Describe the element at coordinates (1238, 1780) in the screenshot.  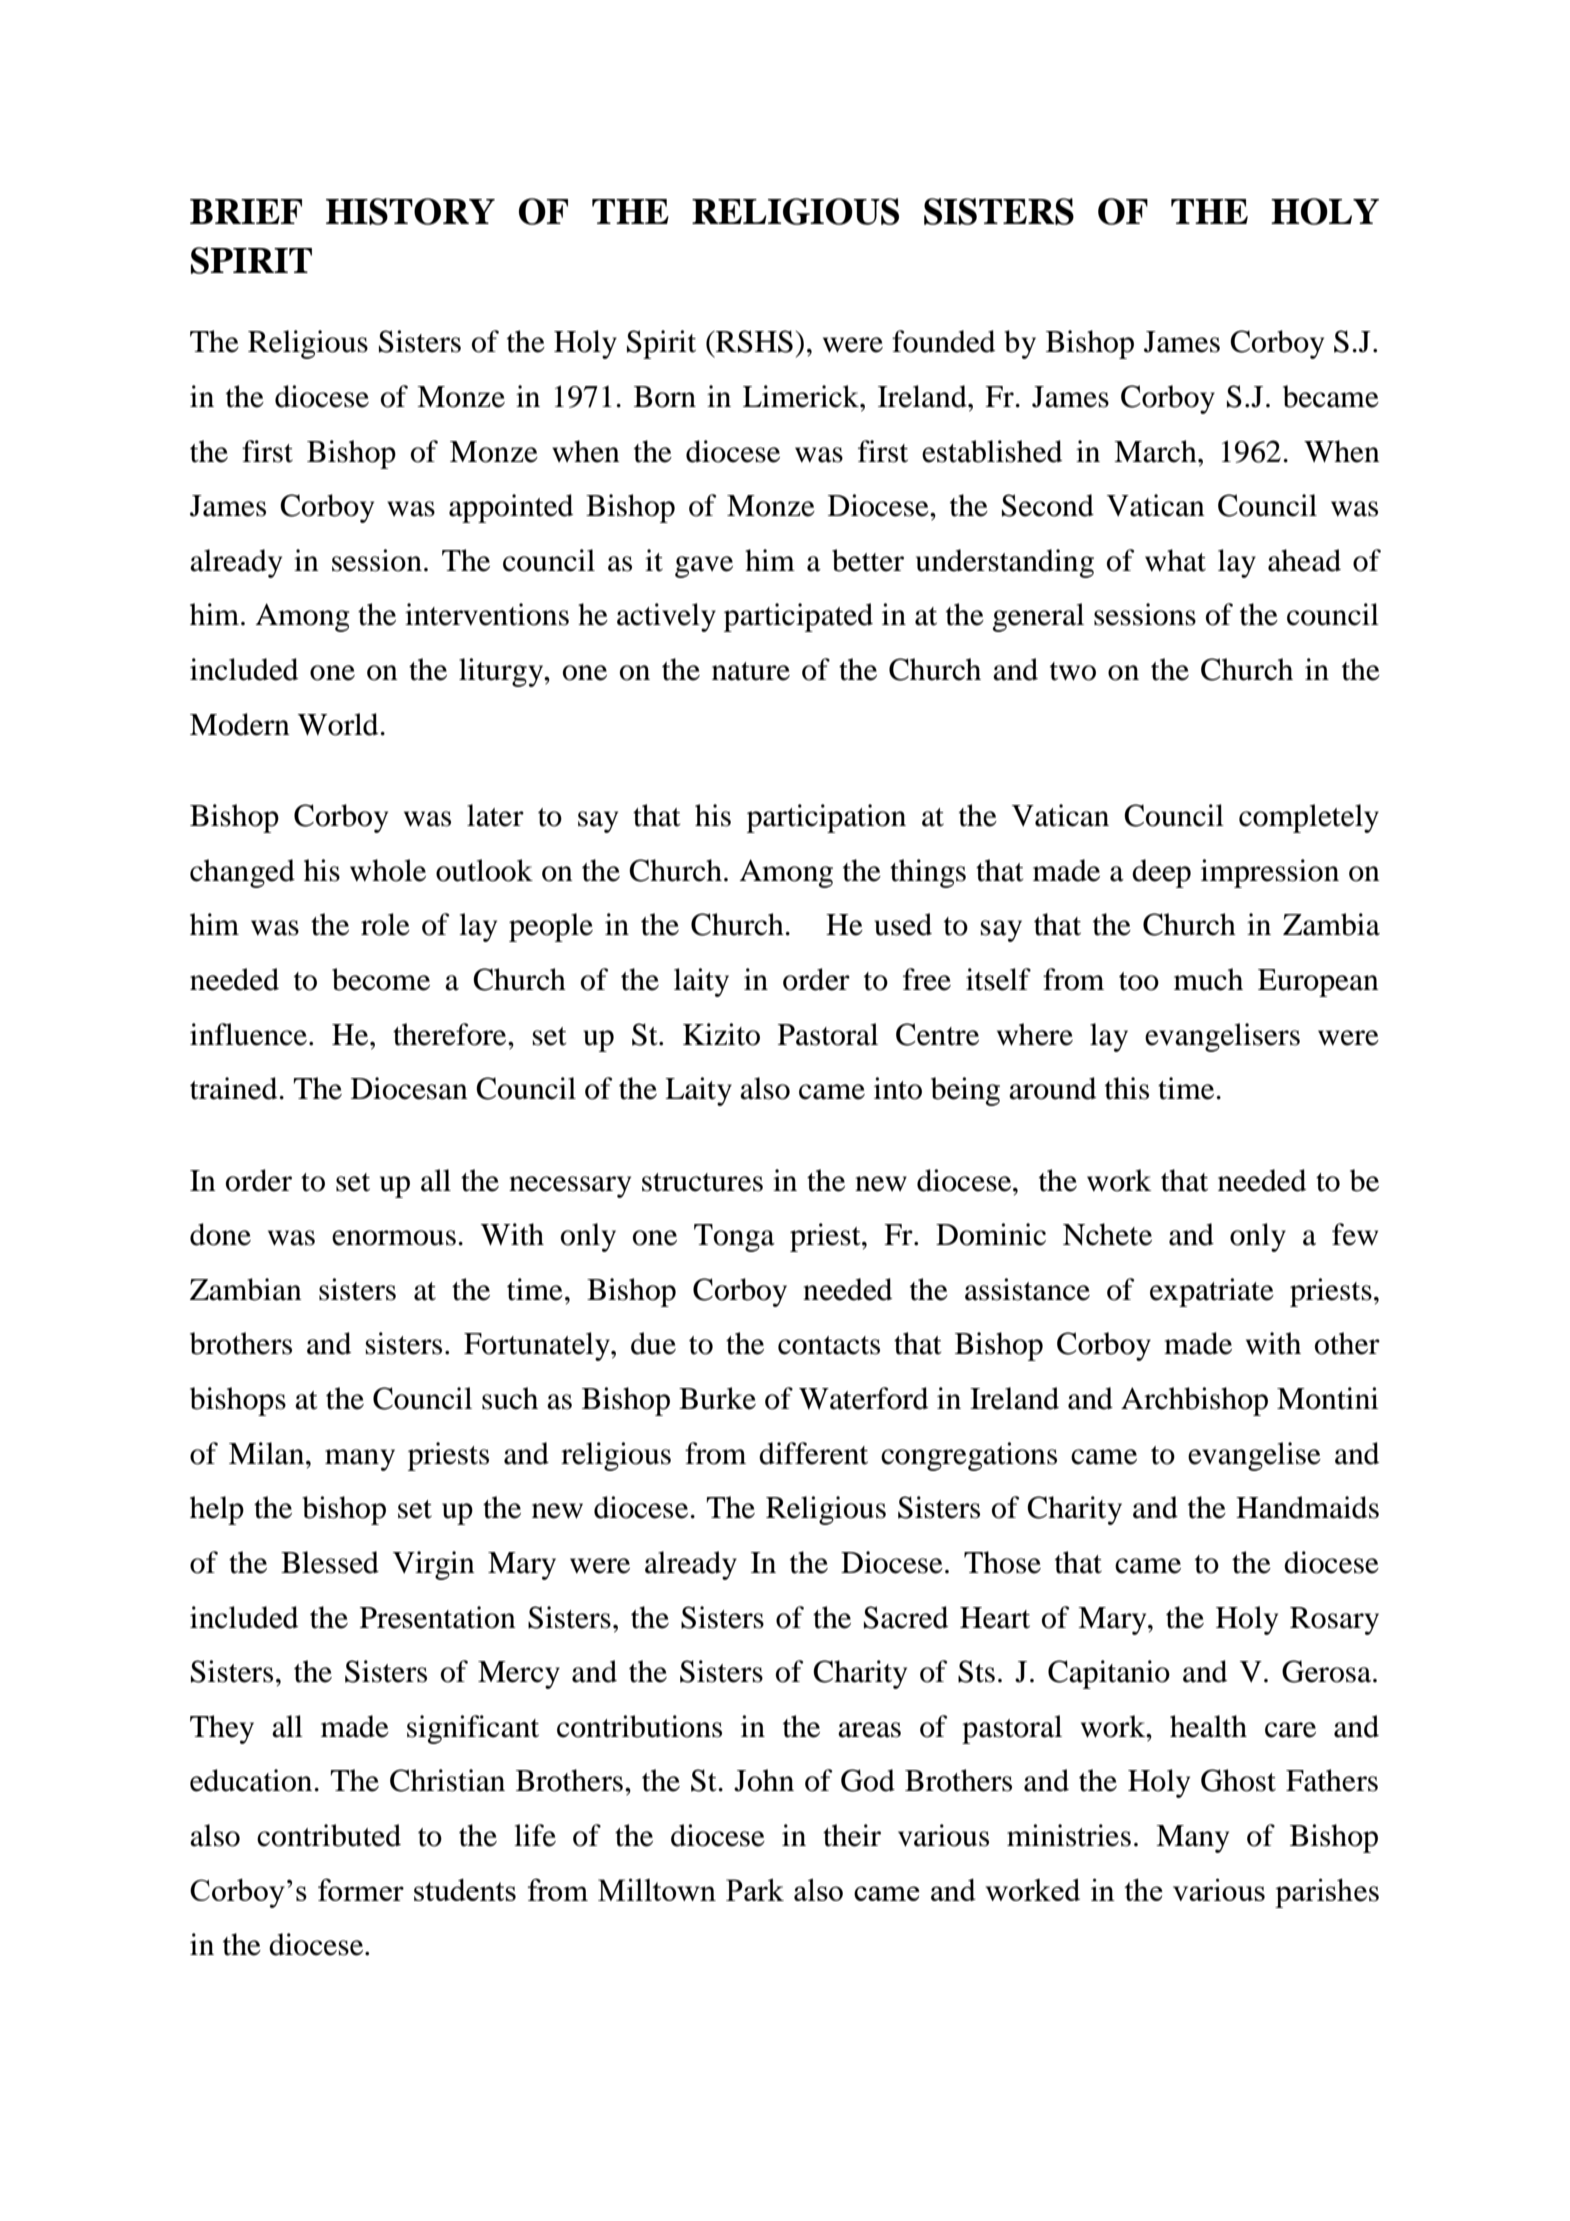
I see `Ghost` at that location.
